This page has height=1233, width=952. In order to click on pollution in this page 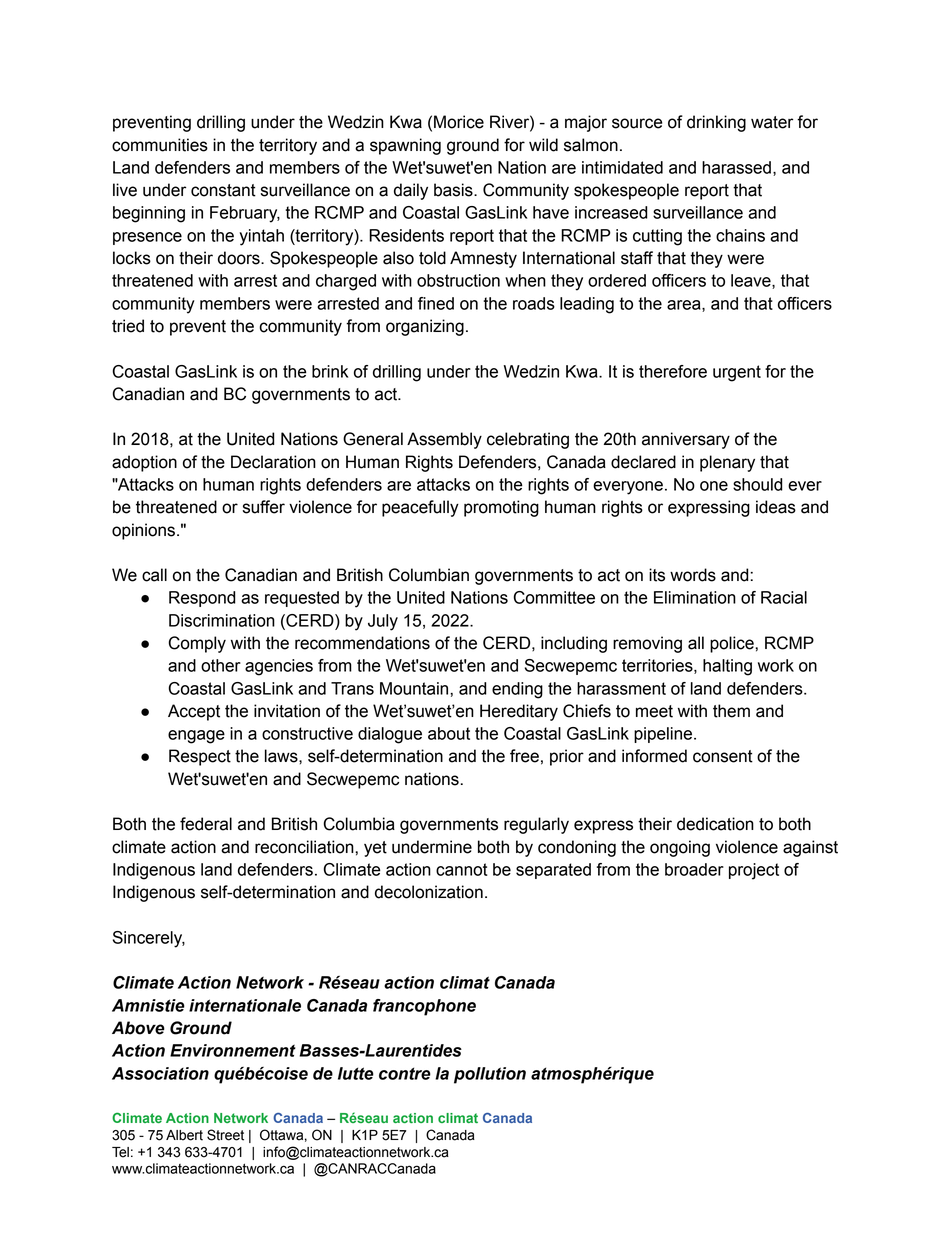, I will do `click(490, 1075)`.
